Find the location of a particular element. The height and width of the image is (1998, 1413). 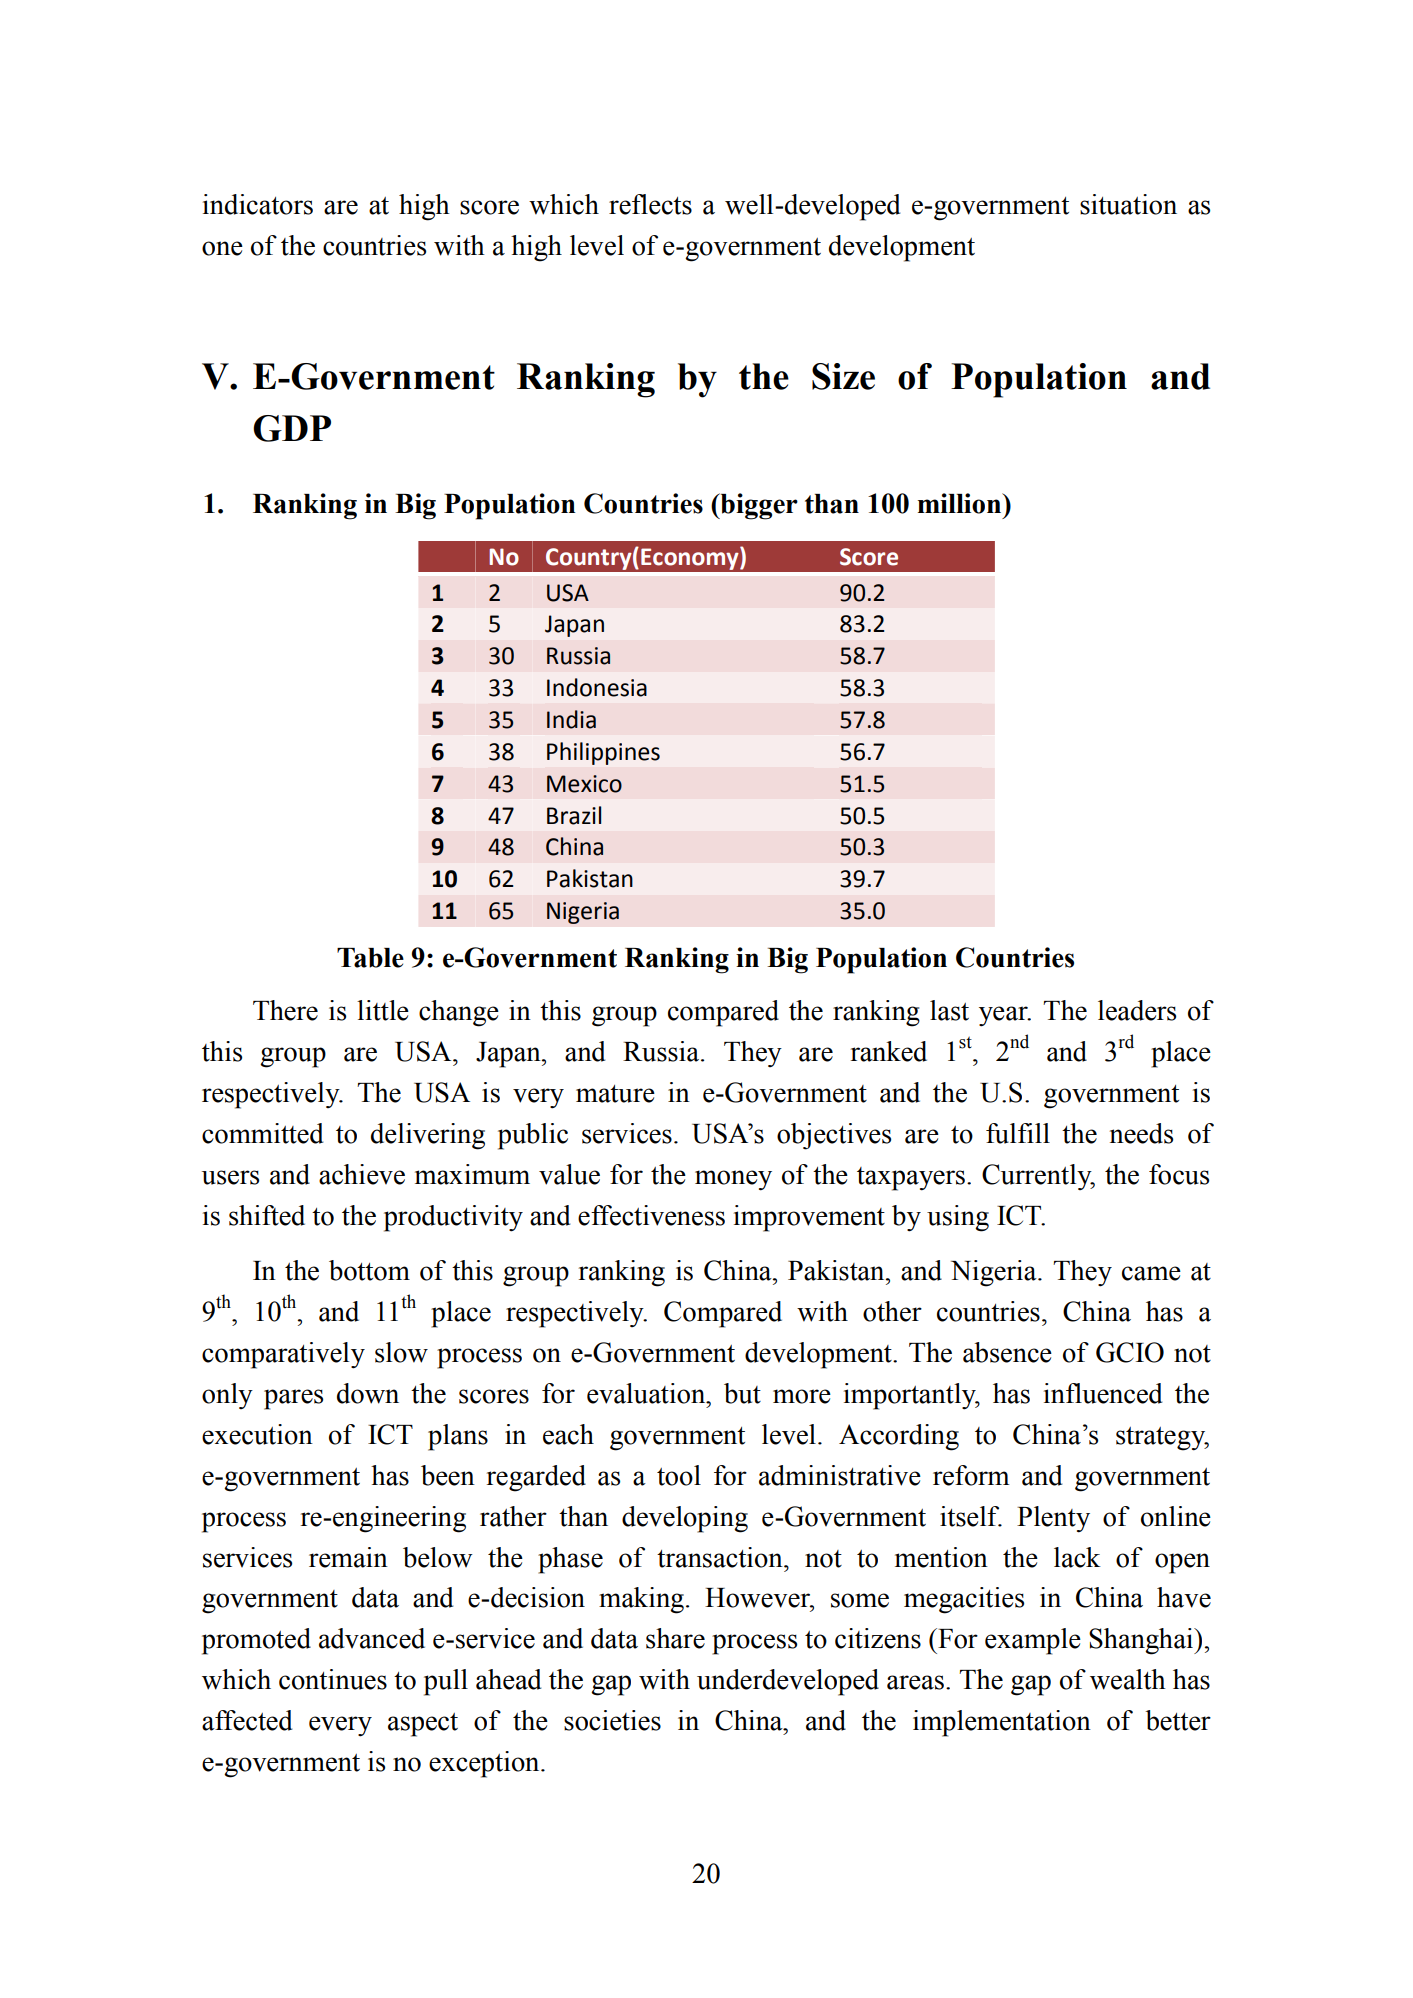

indicators is located at coordinates (258, 204).
